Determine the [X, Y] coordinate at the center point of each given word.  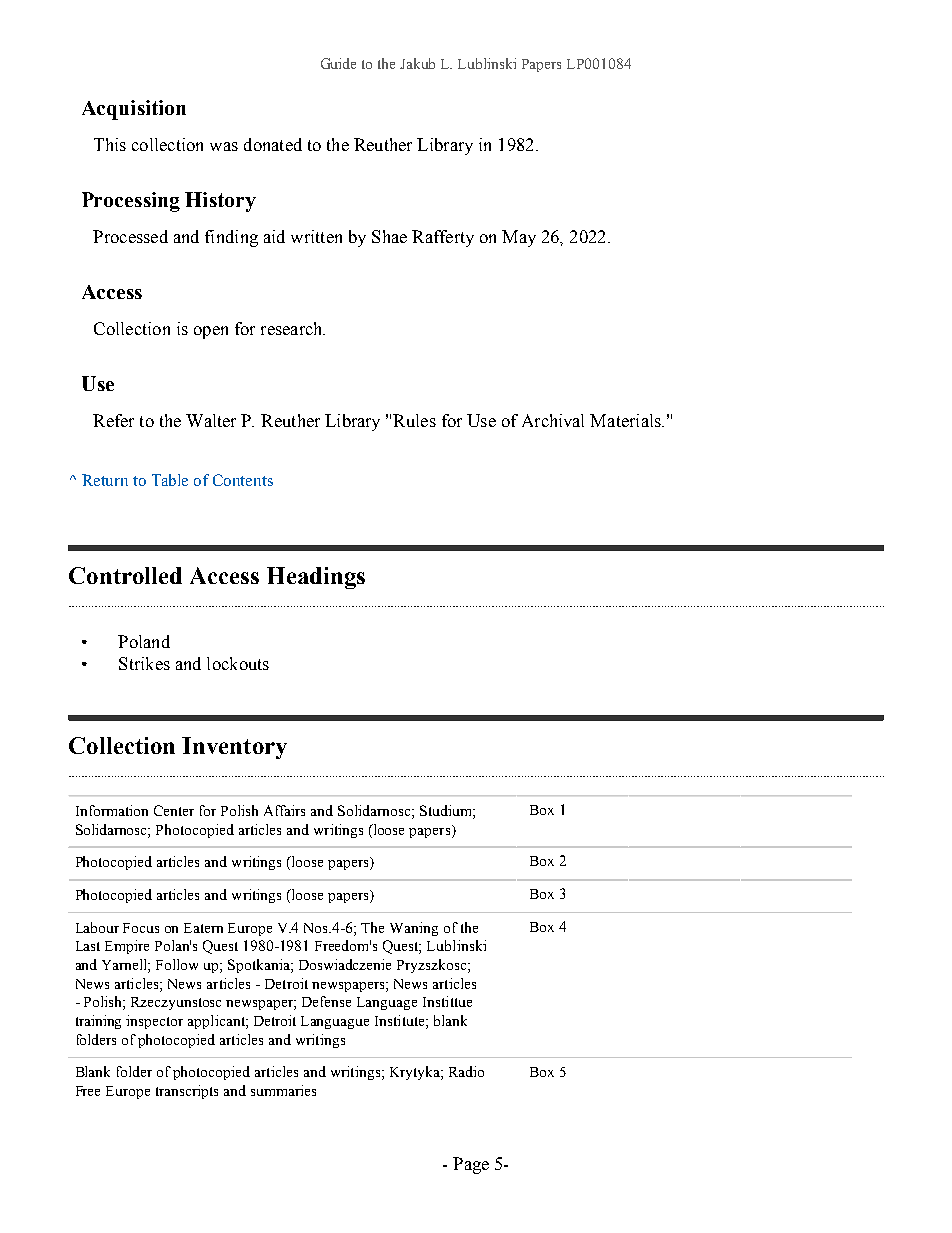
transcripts [187, 1092]
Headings [316, 578]
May [519, 238]
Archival [553, 420]
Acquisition [134, 110]
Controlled [125, 575]
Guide [338, 63]
